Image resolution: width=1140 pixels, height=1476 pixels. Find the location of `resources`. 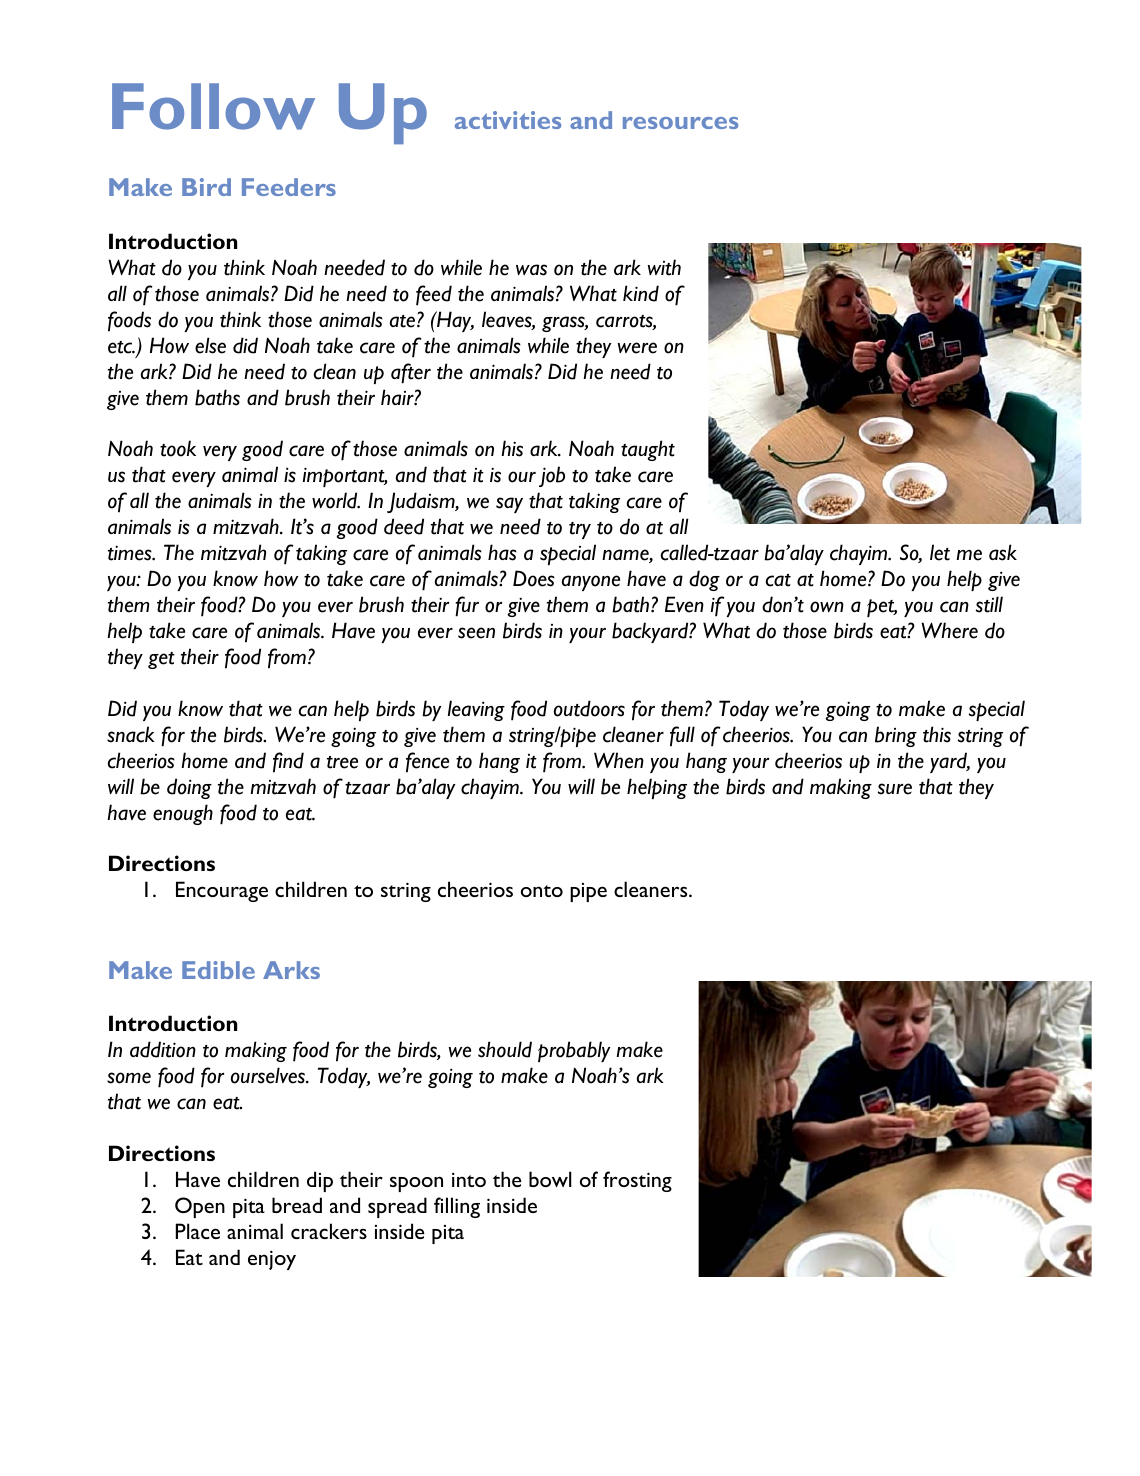

resources is located at coordinates (680, 123).
